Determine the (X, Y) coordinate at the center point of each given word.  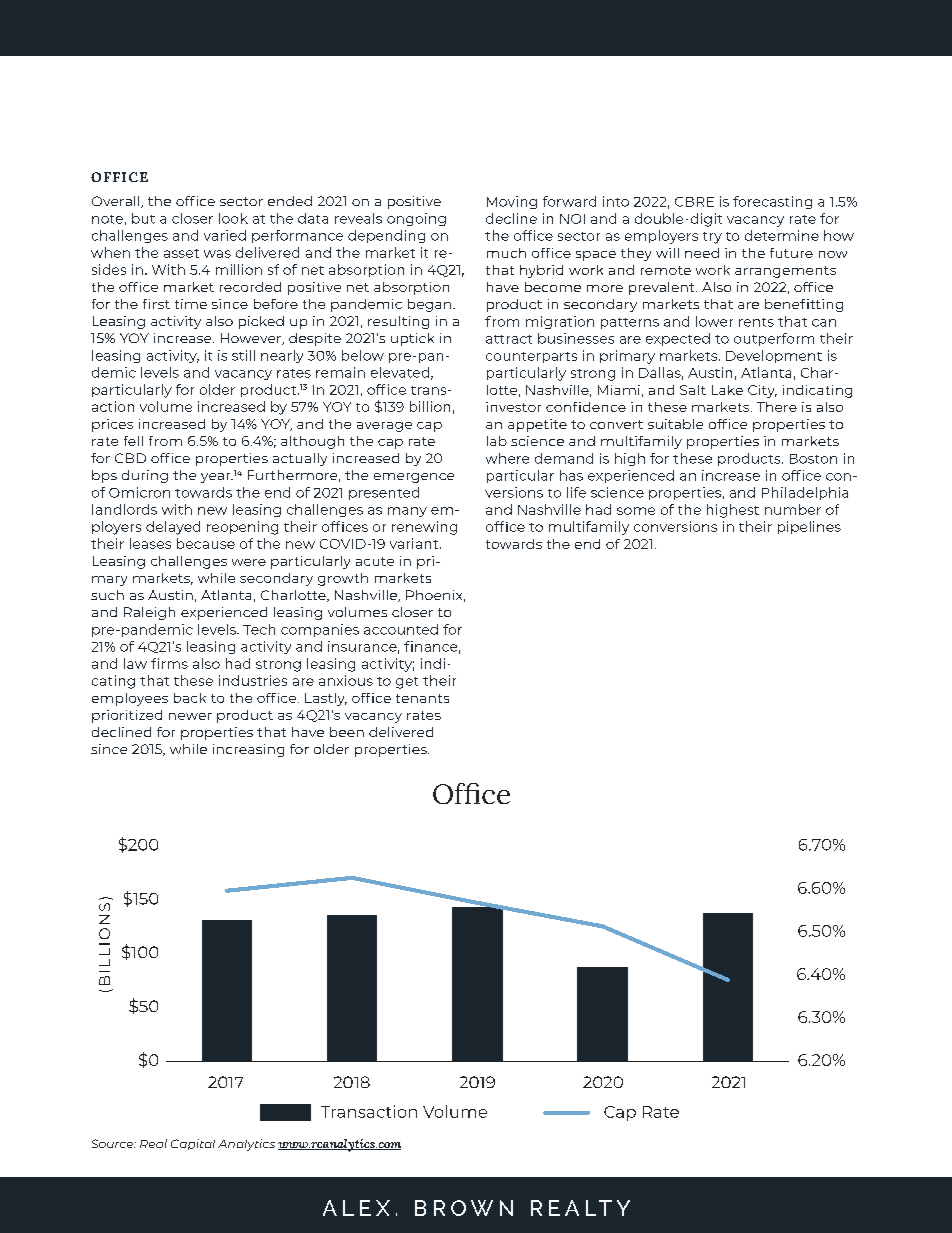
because (206, 543)
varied (225, 235)
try (712, 238)
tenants (422, 698)
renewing (424, 528)
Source (113, 1143)
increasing (248, 750)
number (793, 509)
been (347, 732)
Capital (193, 1144)
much (506, 253)
